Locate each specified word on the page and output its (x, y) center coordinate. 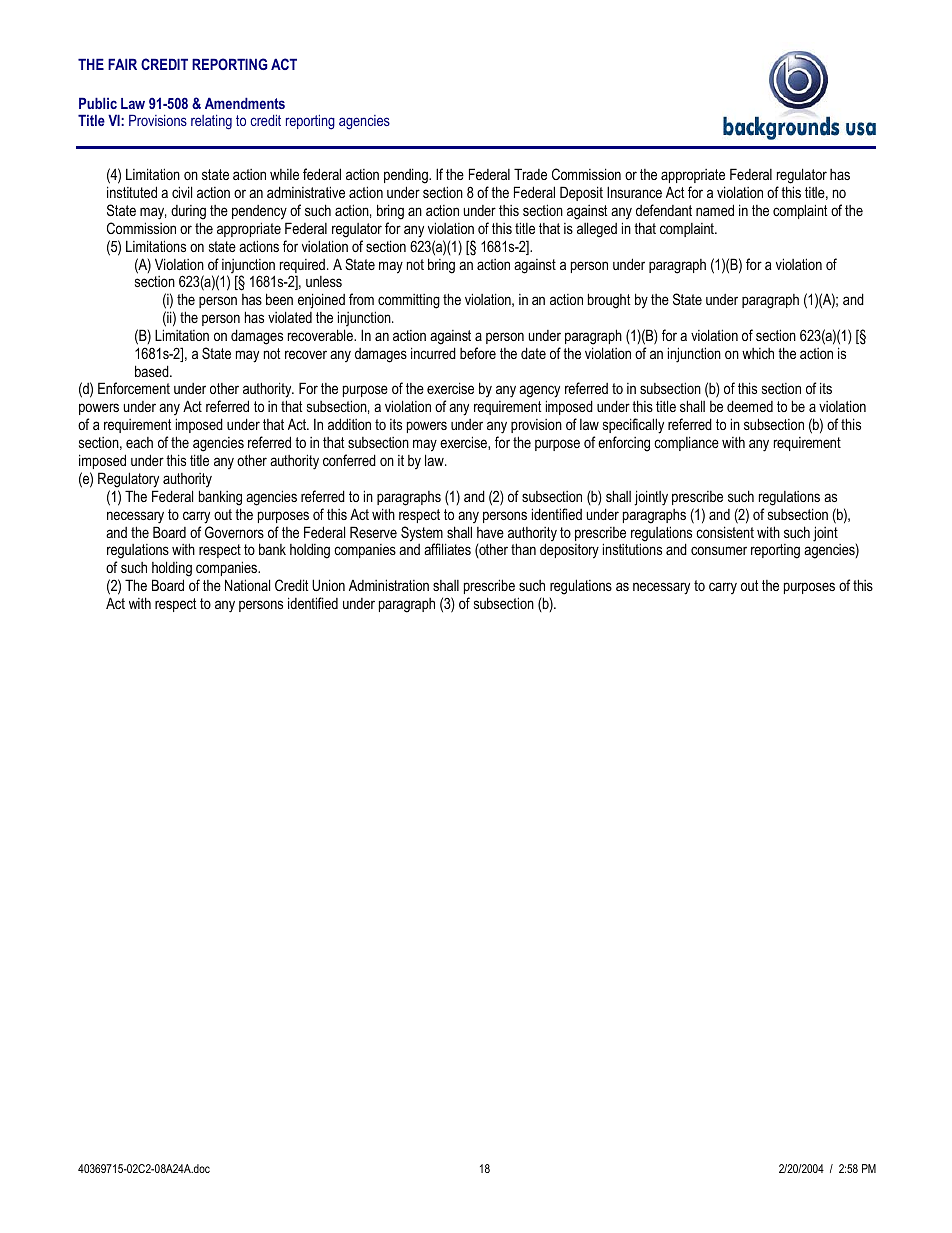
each (139, 442)
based (153, 371)
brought (609, 301)
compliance (686, 443)
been (279, 299)
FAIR (122, 64)
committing (409, 301)
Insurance (634, 192)
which (758, 353)
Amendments (245, 103)
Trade (530, 174)
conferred (349, 460)
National (247, 585)
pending (407, 177)
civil (182, 192)
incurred (433, 353)
